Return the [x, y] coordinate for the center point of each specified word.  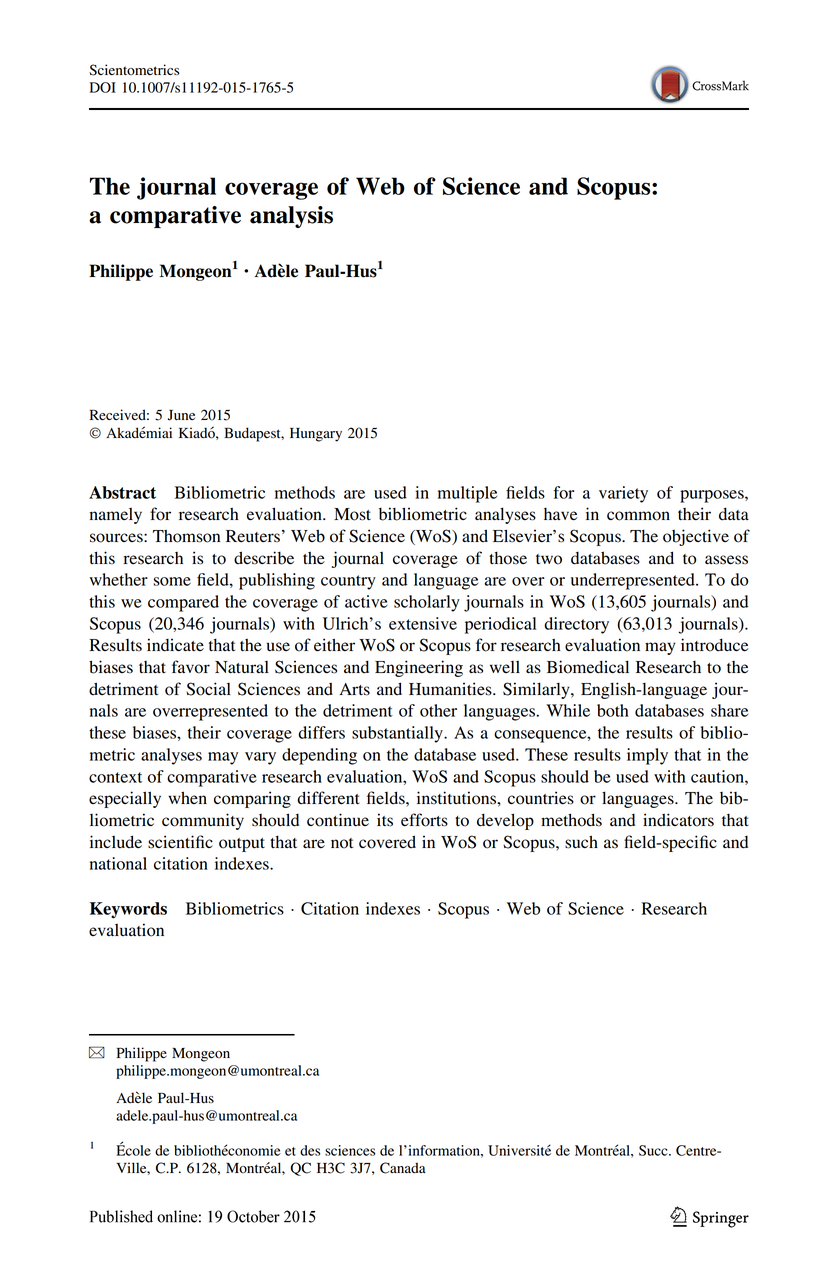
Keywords [128, 910]
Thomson [186, 536]
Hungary [316, 435]
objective [696, 537]
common [638, 516]
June [181, 415]
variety [623, 494]
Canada [403, 1168]
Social [208, 689]
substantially [398, 734]
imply [647, 756]
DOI [103, 87]
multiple [467, 494]
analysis [291, 217]
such [581, 842]
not [342, 843]
